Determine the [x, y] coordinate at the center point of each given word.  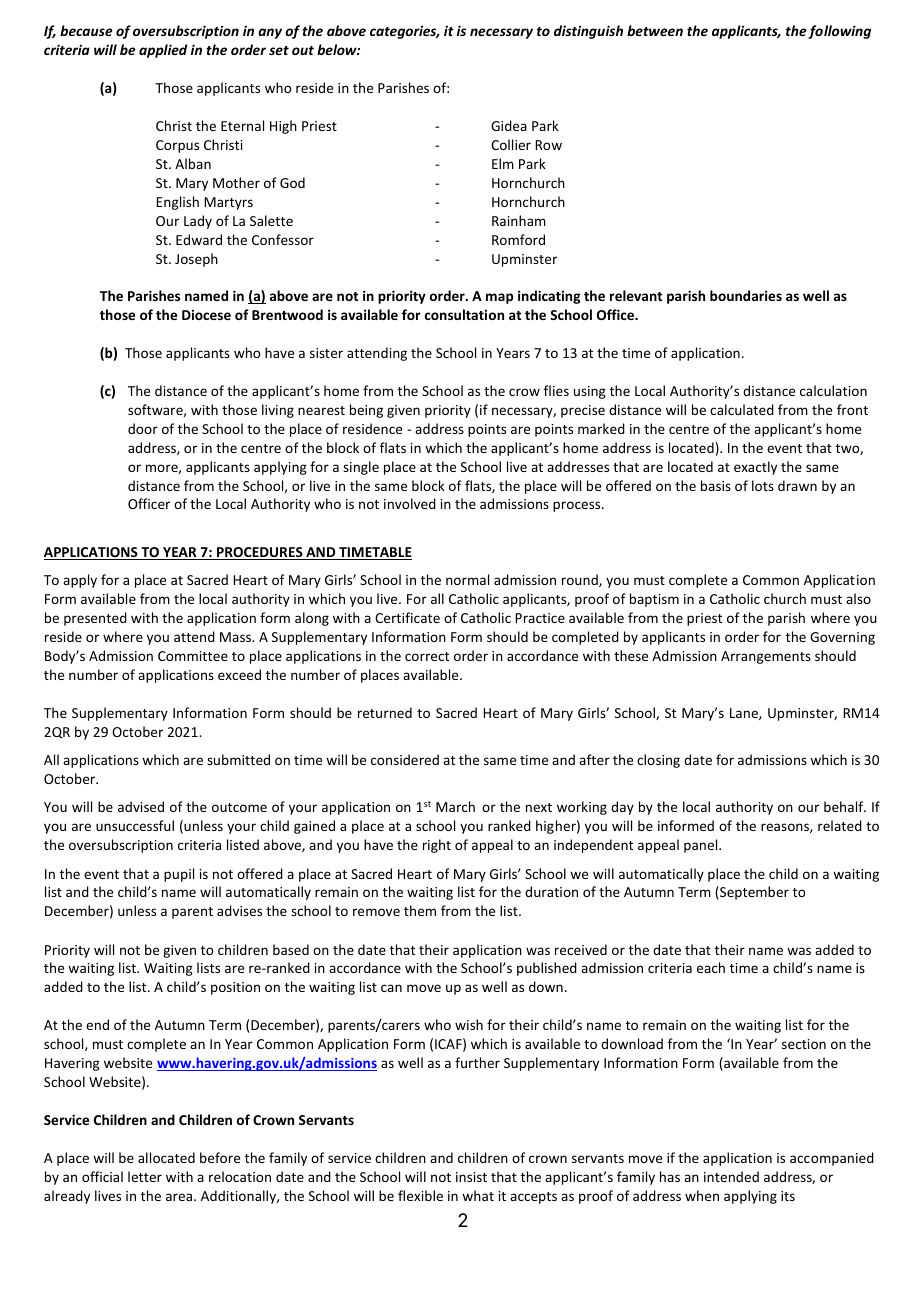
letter [145, 1176]
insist [471, 1177]
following [839, 32]
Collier [511, 144]
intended [731, 1176]
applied [163, 51]
